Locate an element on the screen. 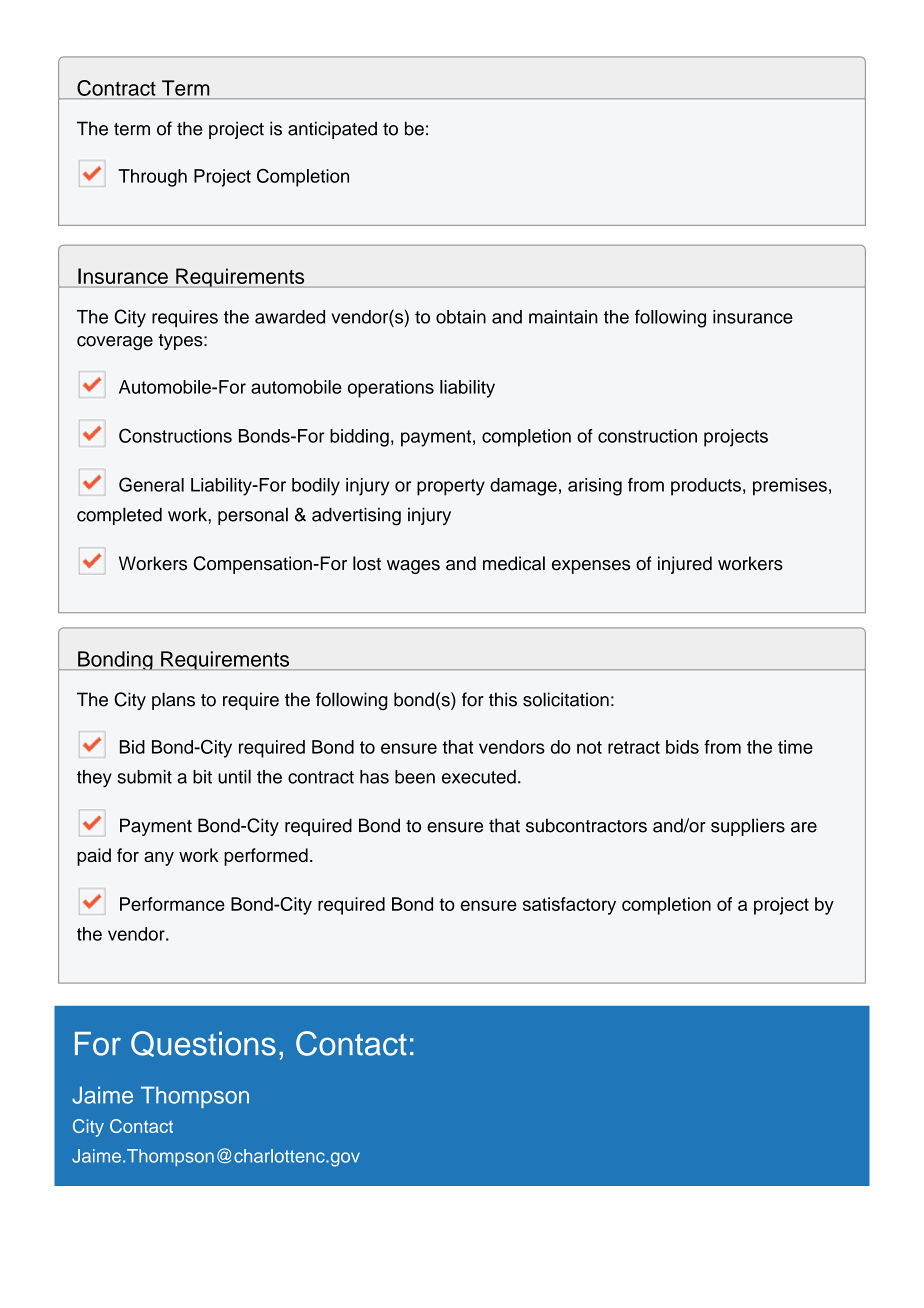 This screenshot has height=1308, width=924. Questions is located at coordinates (203, 1044).
